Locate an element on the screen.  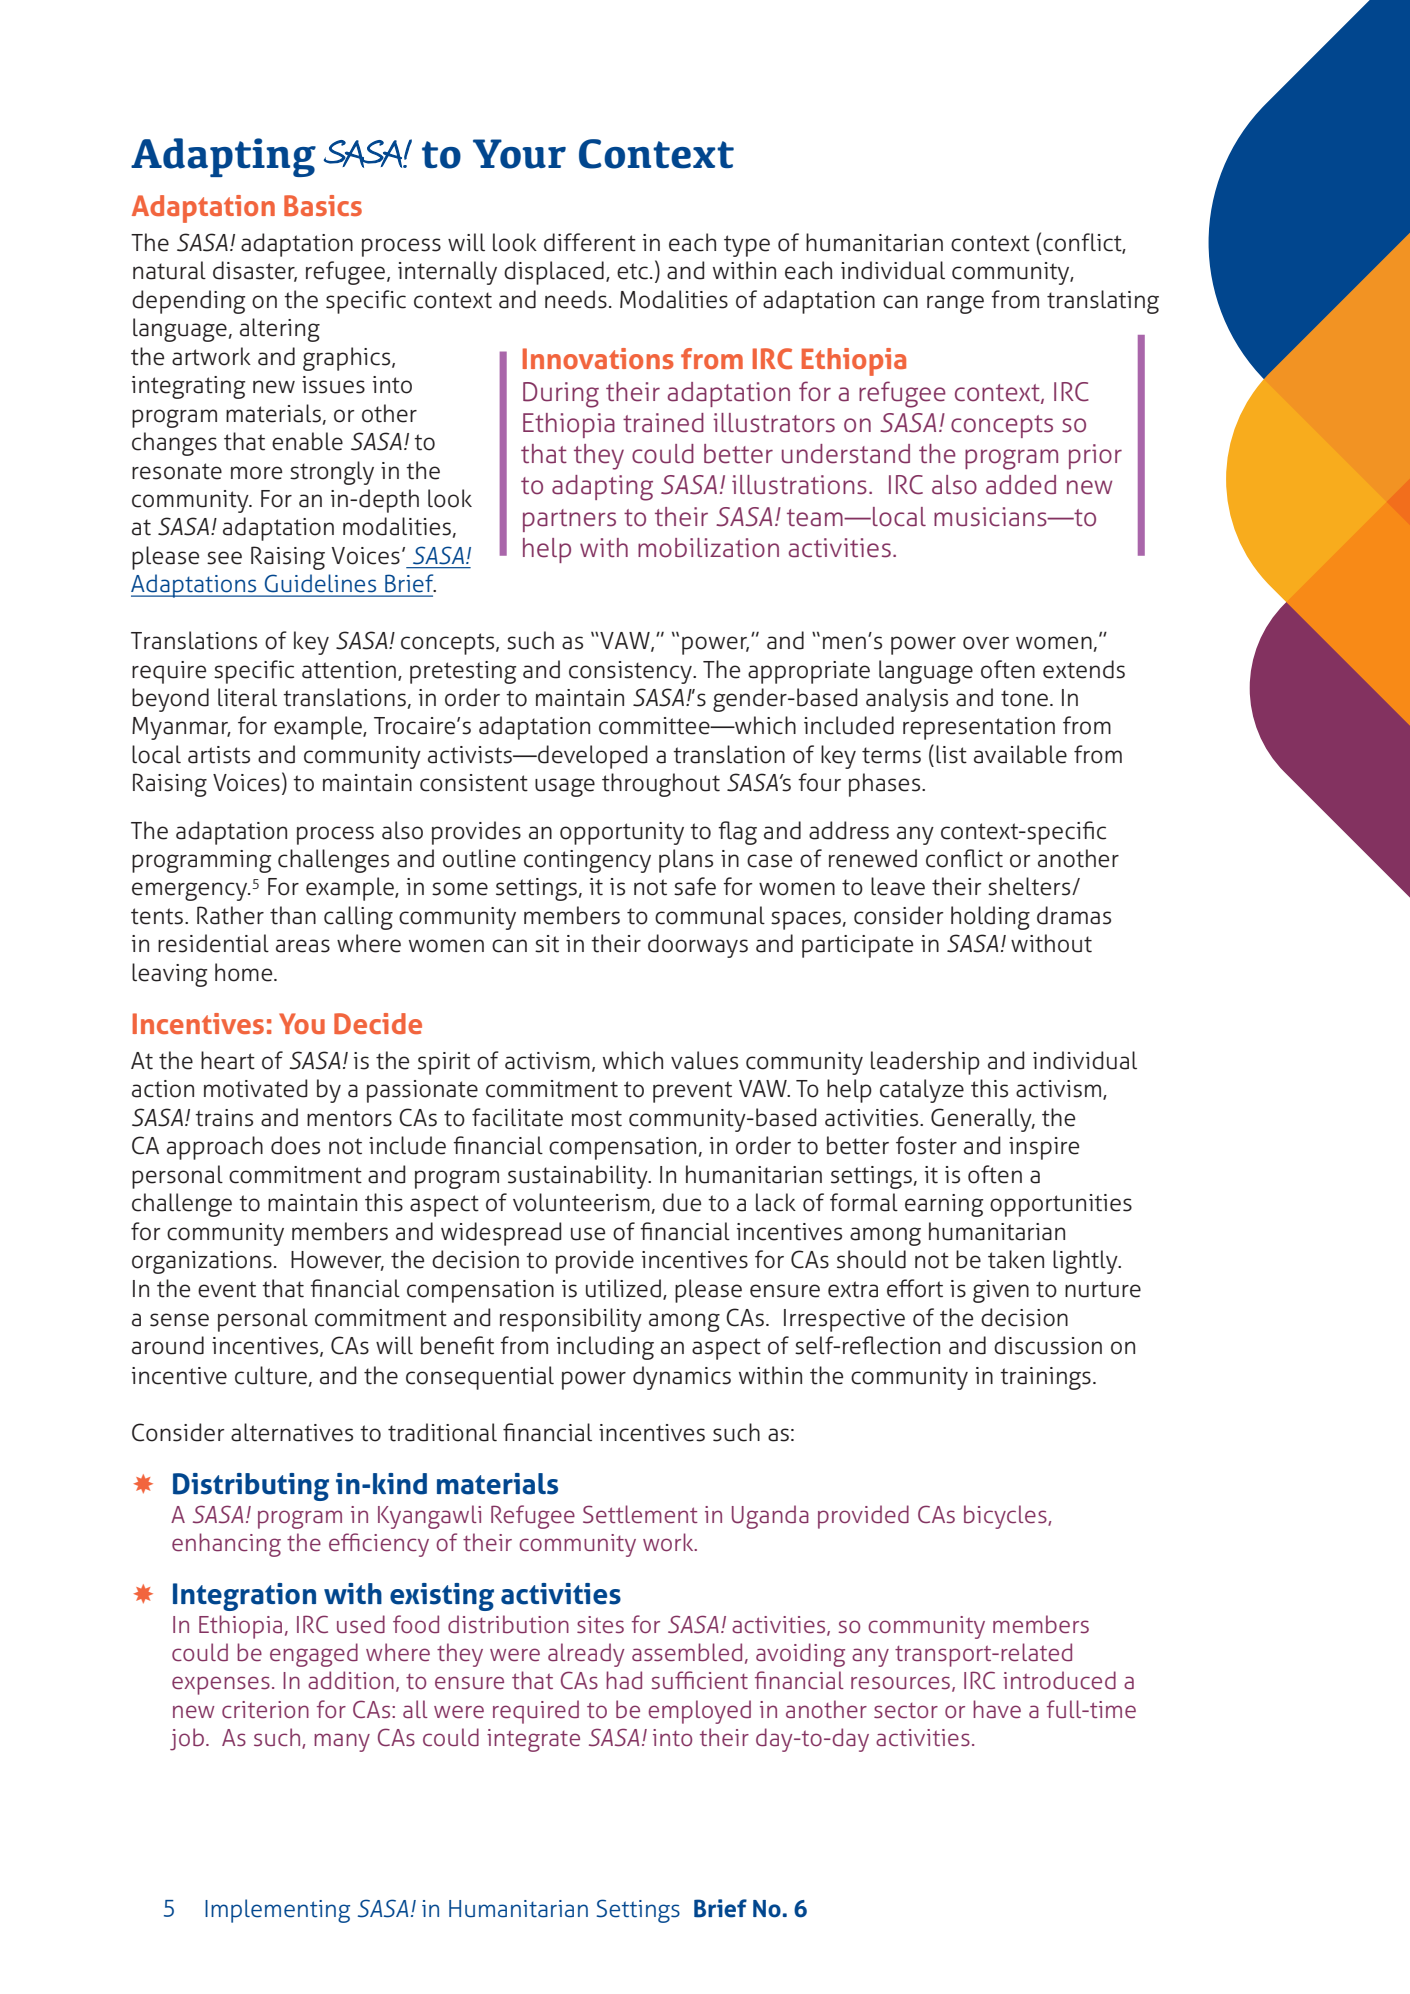
heart is located at coordinates (228, 1060).
